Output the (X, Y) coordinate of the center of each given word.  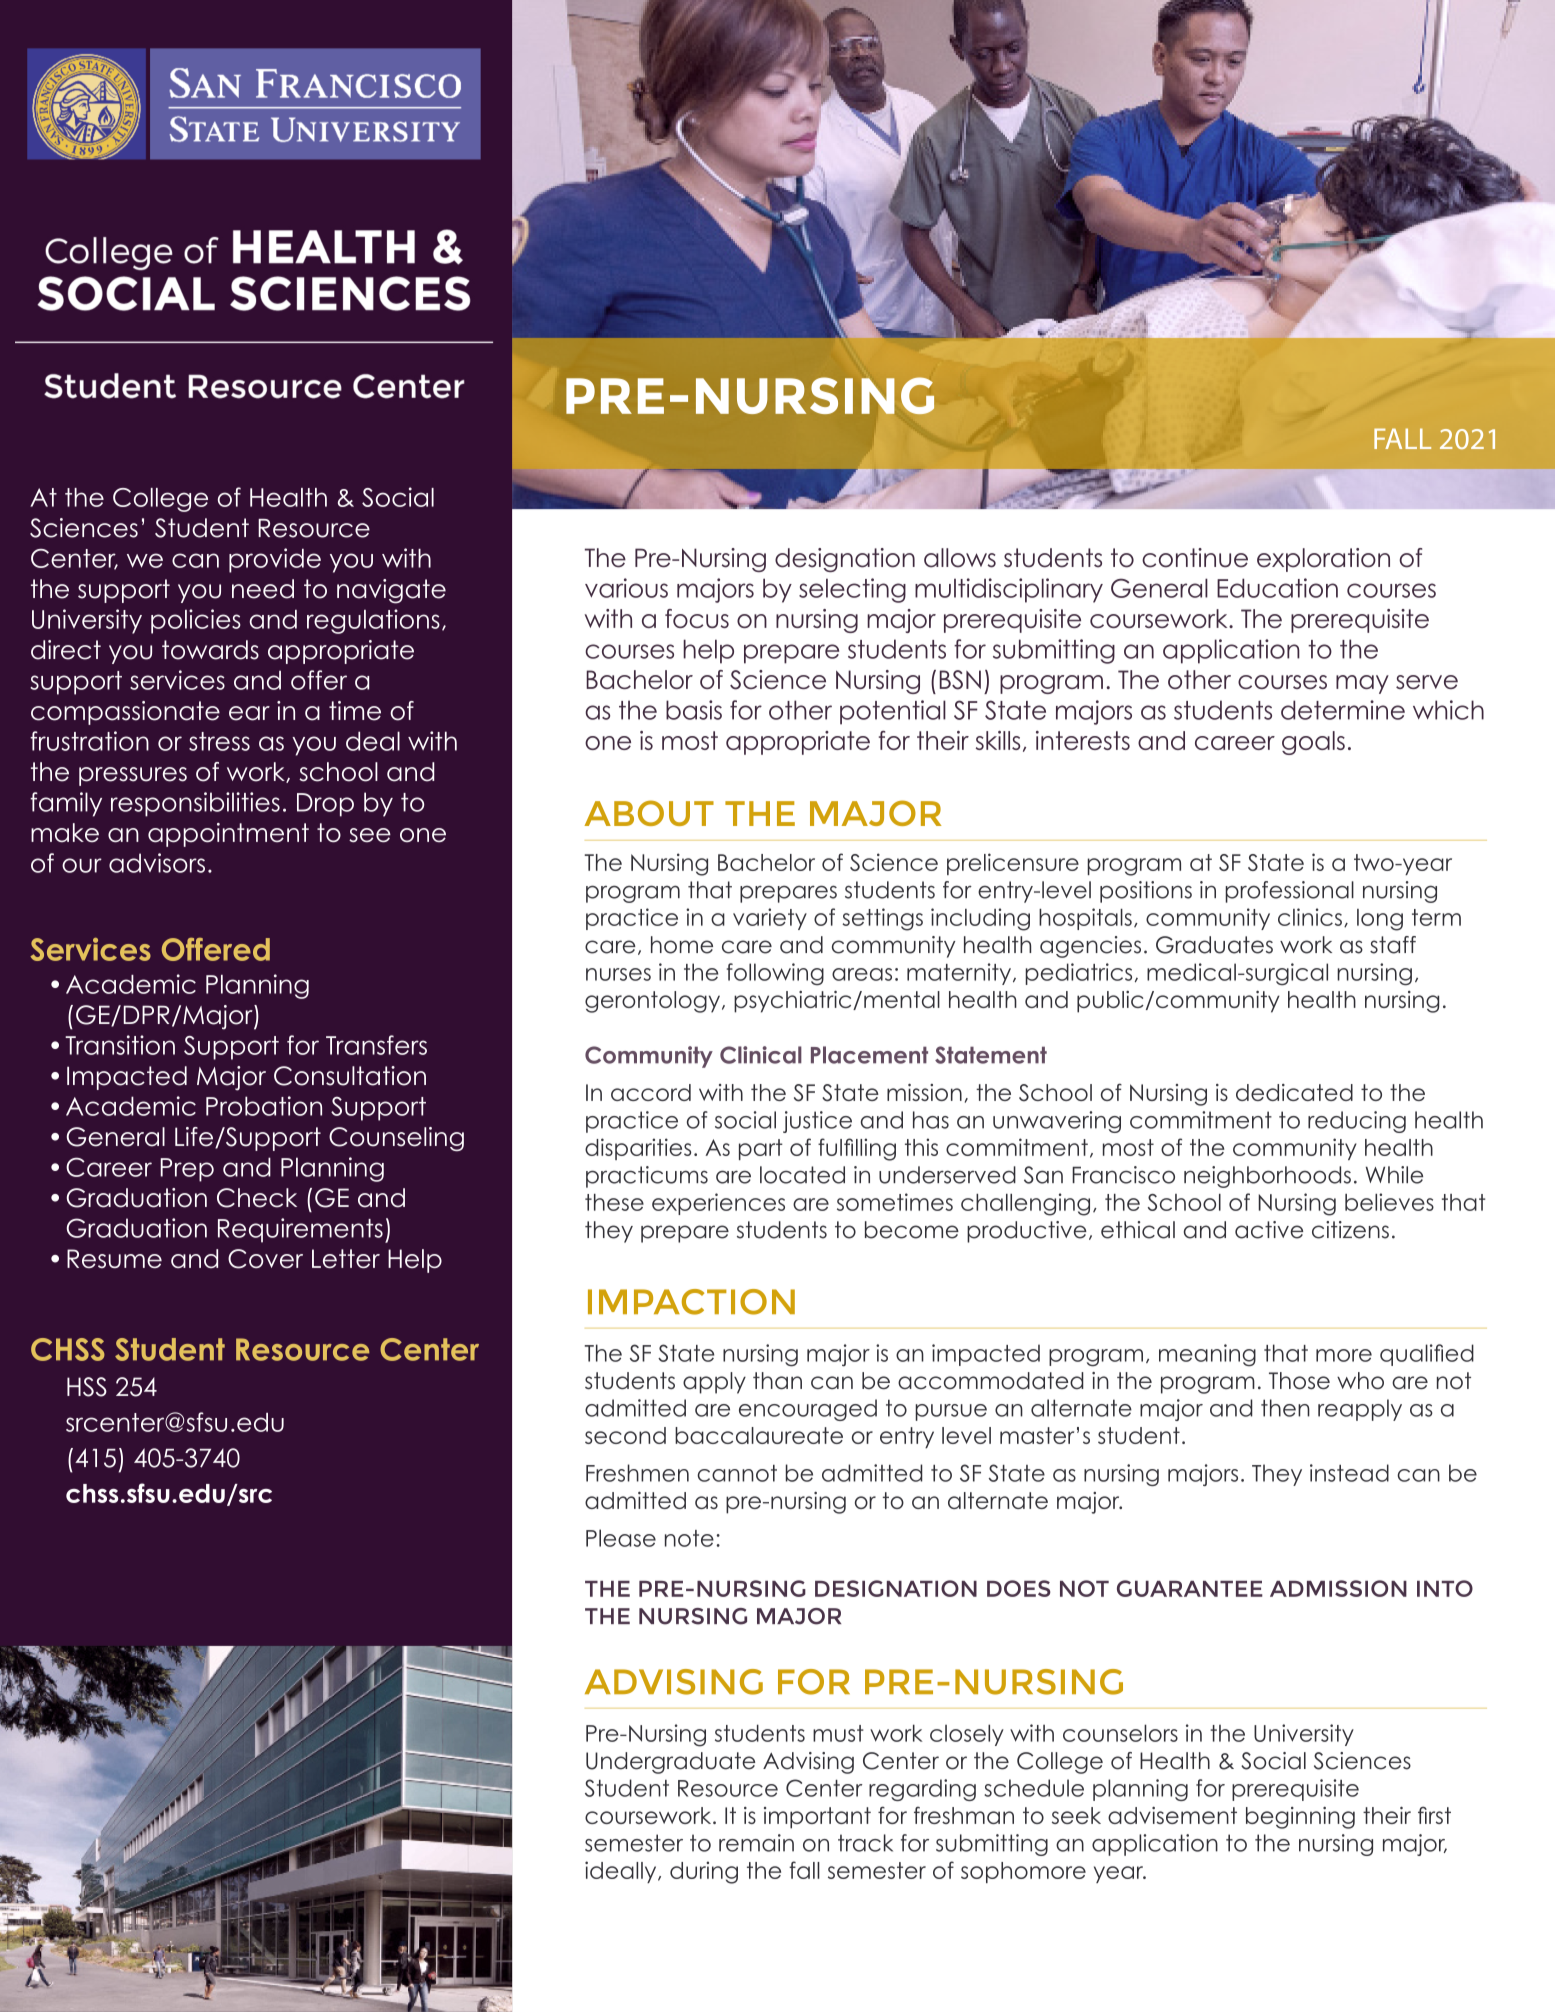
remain (756, 1843)
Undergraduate (670, 1763)
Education (1277, 588)
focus (697, 618)
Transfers (376, 1045)
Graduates (1214, 945)
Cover (265, 1259)
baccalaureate (759, 1435)
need (263, 589)
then (1285, 1408)
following (775, 974)
